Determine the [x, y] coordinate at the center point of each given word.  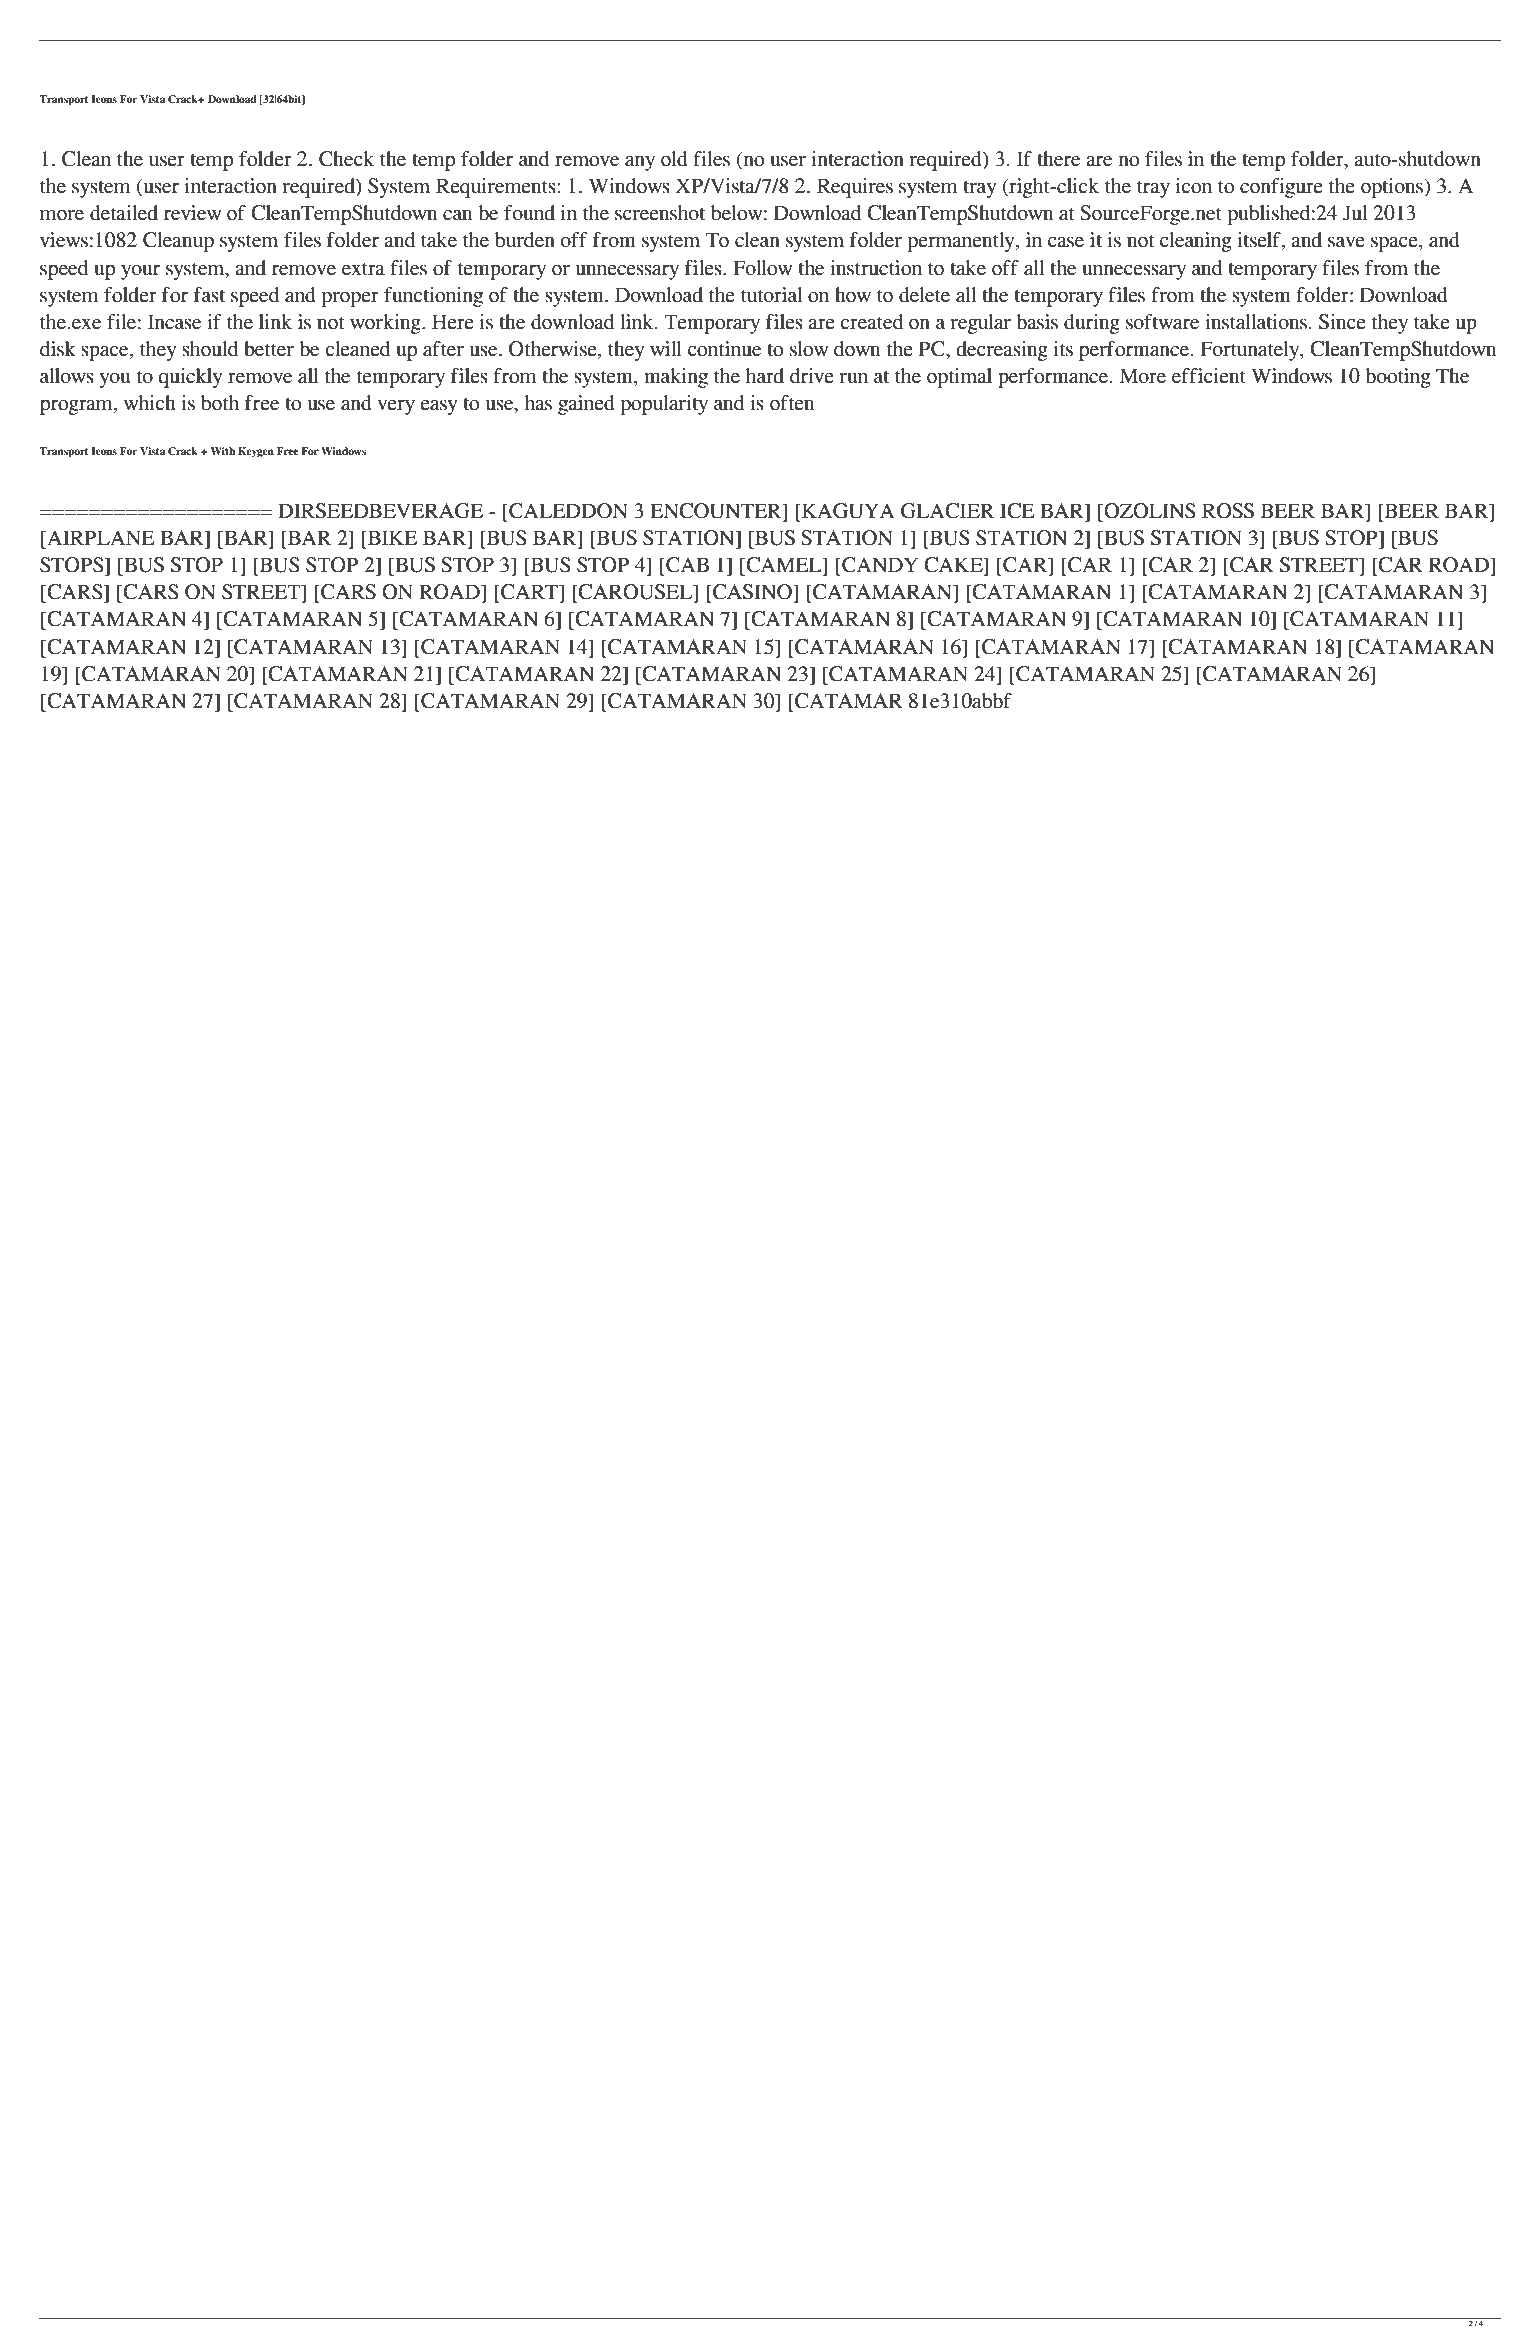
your [140, 272]
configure [1281, 188]
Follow [763, 268]
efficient [1209, 376]
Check [346, 159]
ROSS [1228, 511]
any [640, 163]
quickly [190, 378]
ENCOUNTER [717, 512]
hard [765, 376]
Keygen [256, 452]
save [1346, 242]
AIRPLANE [100, 539]
